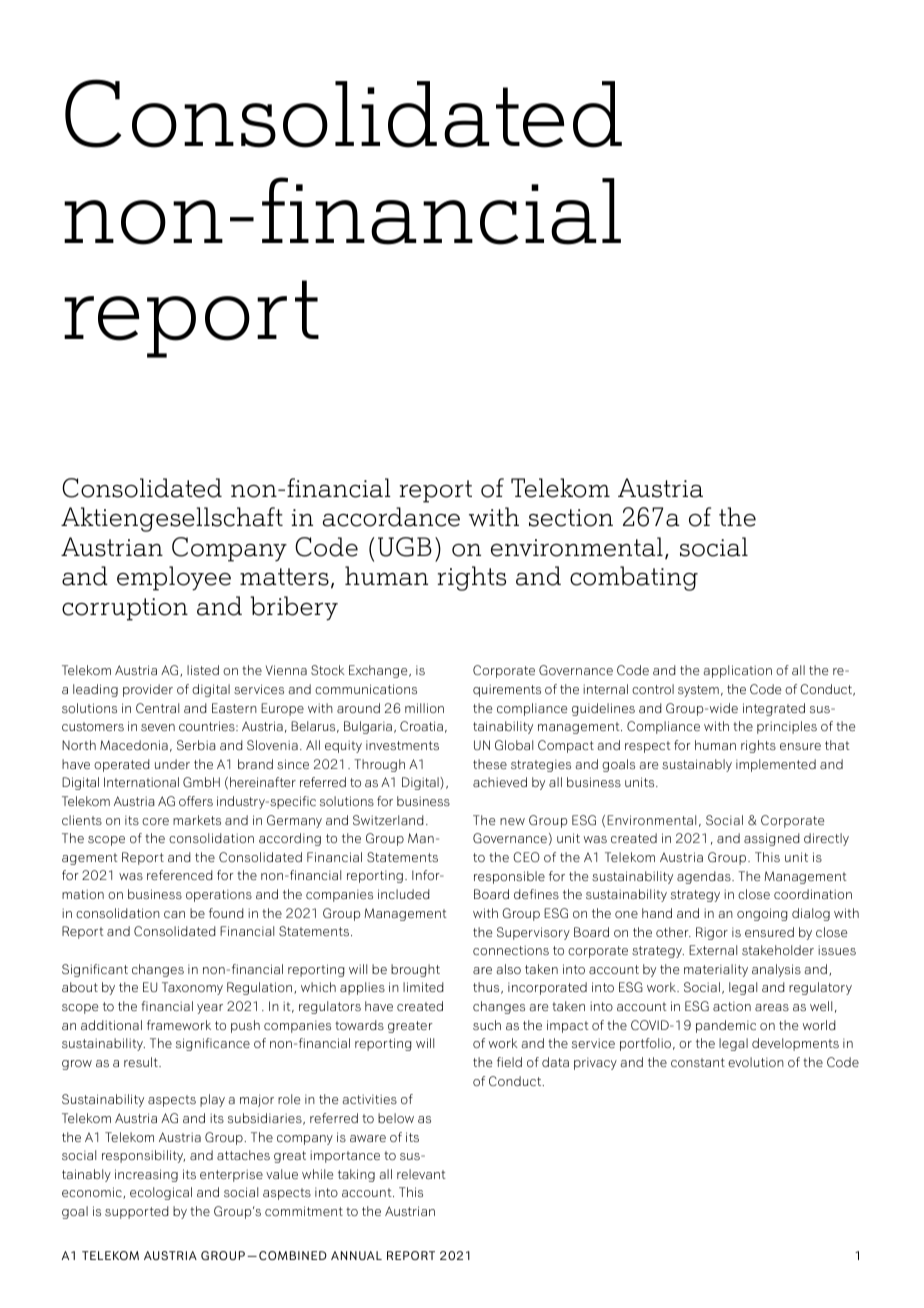 This document has width=924, height=1308. I want to click on accordance, so click(391, 517).
